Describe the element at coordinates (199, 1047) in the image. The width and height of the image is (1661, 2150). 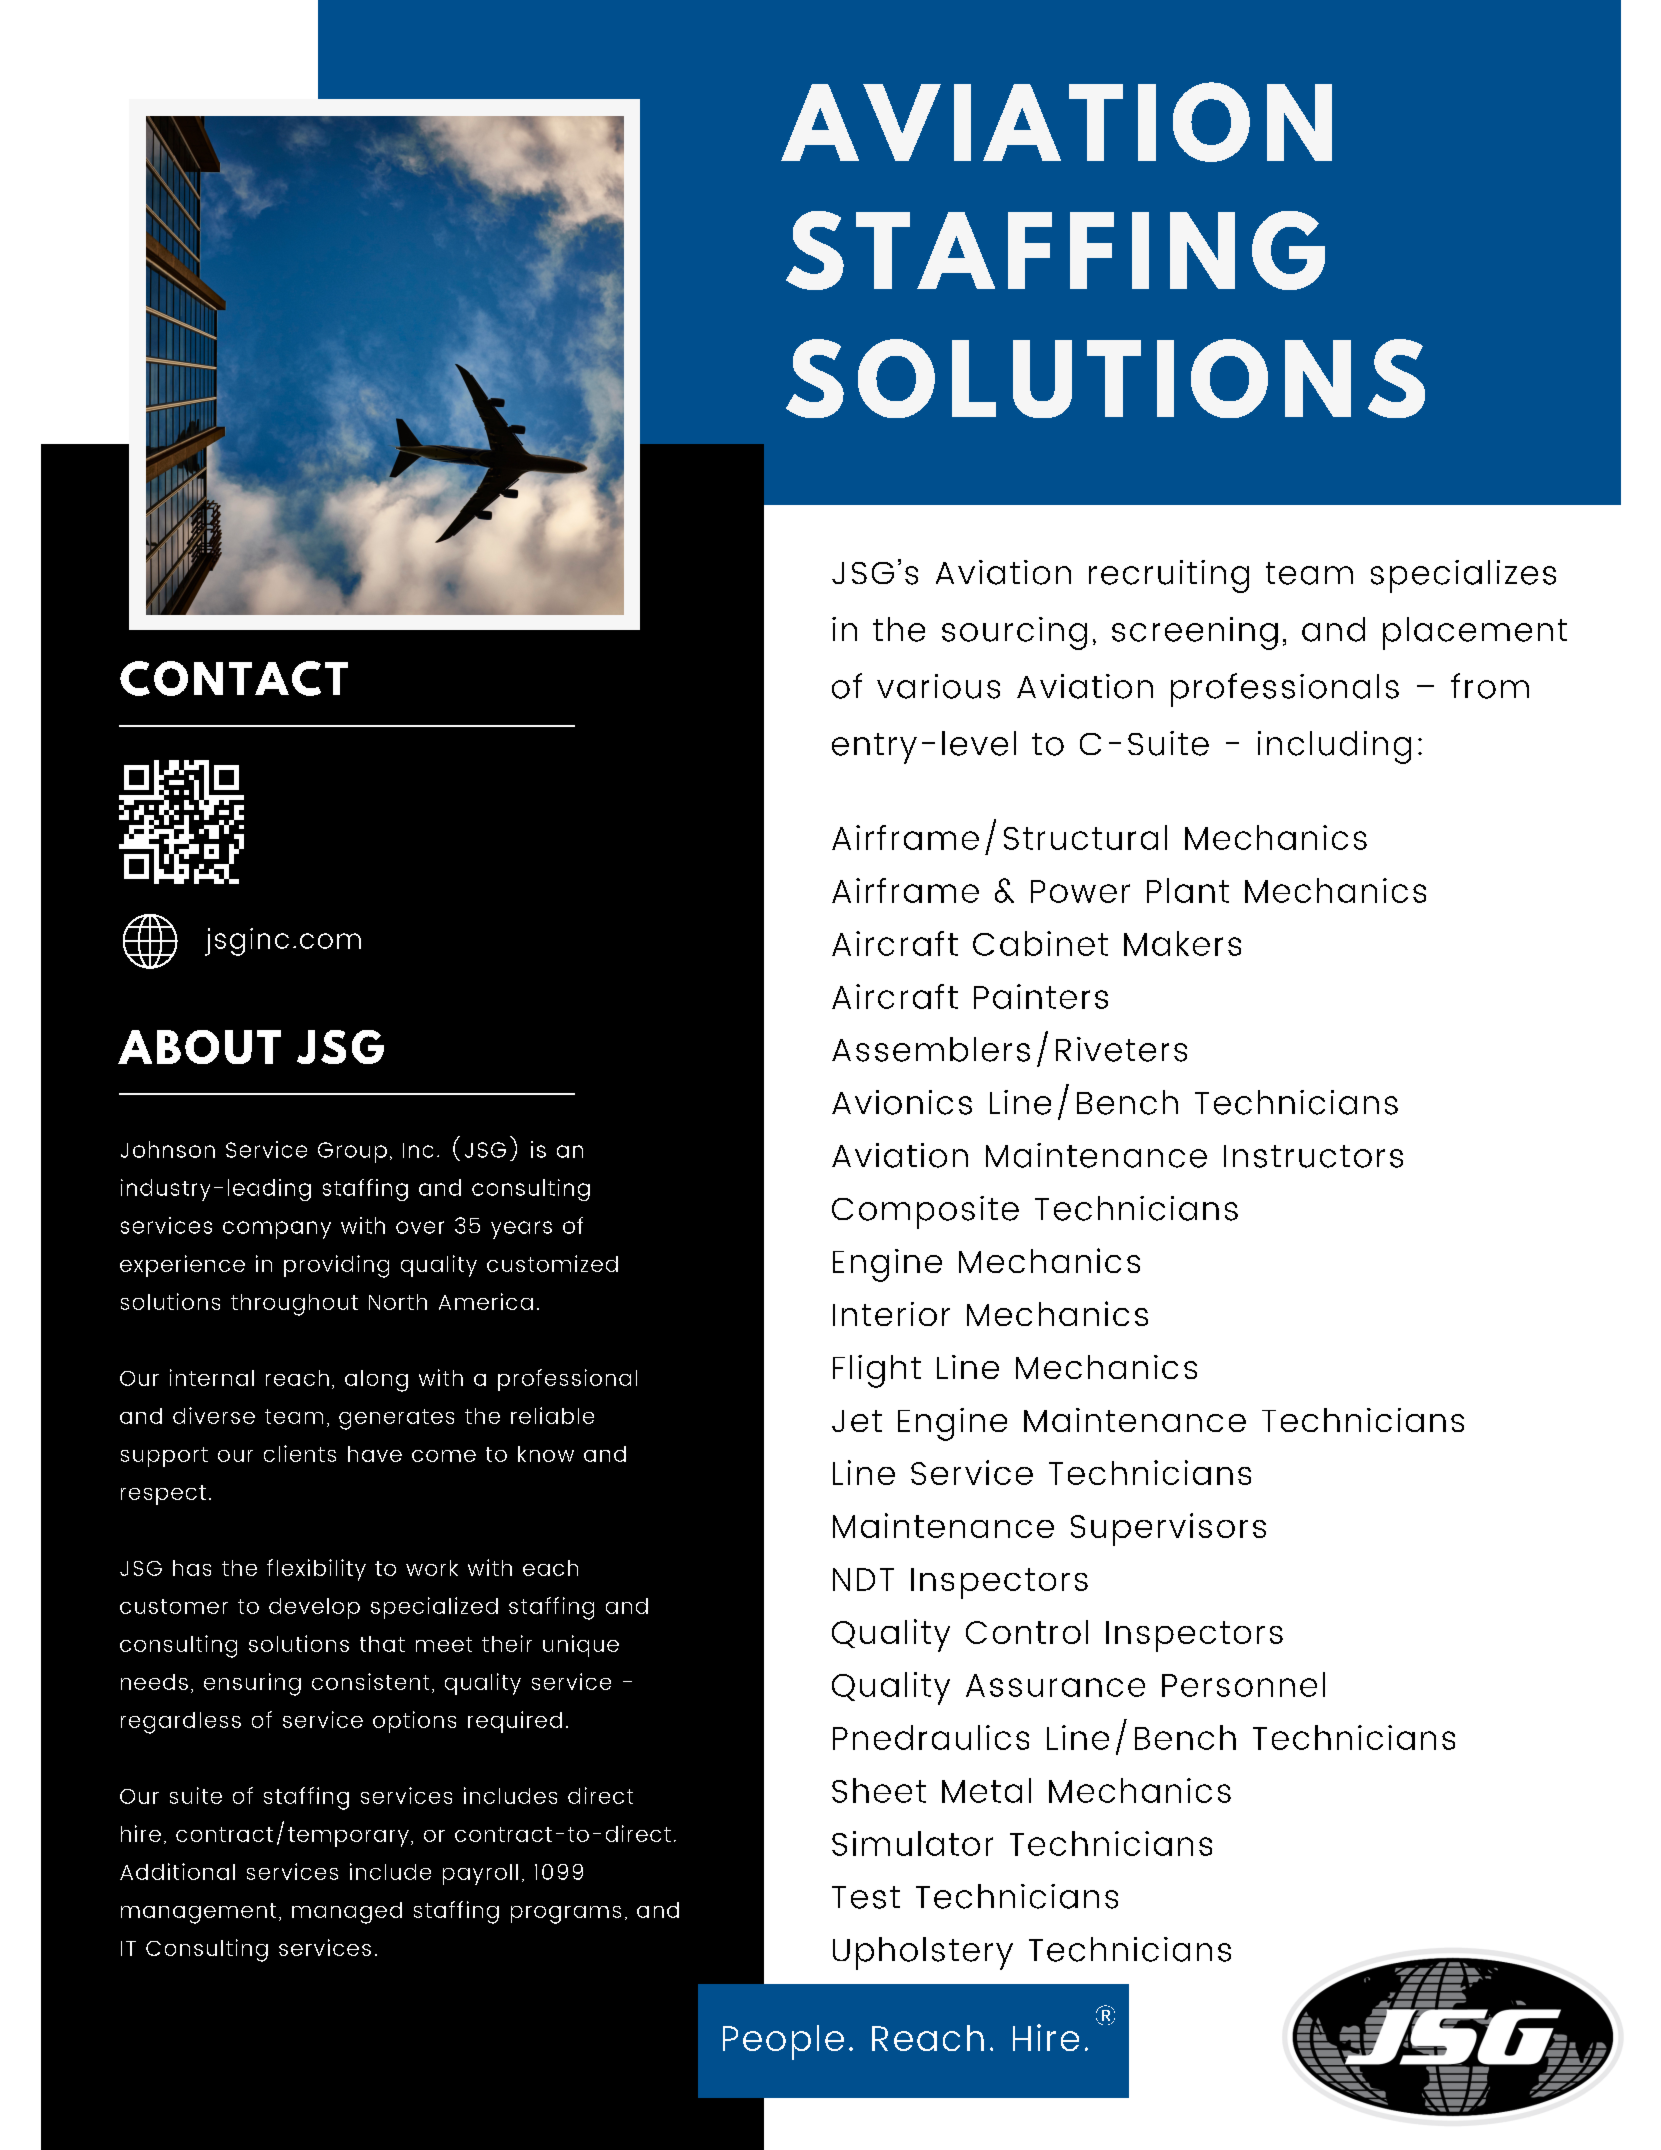
I see `ABOUT` at that location.
